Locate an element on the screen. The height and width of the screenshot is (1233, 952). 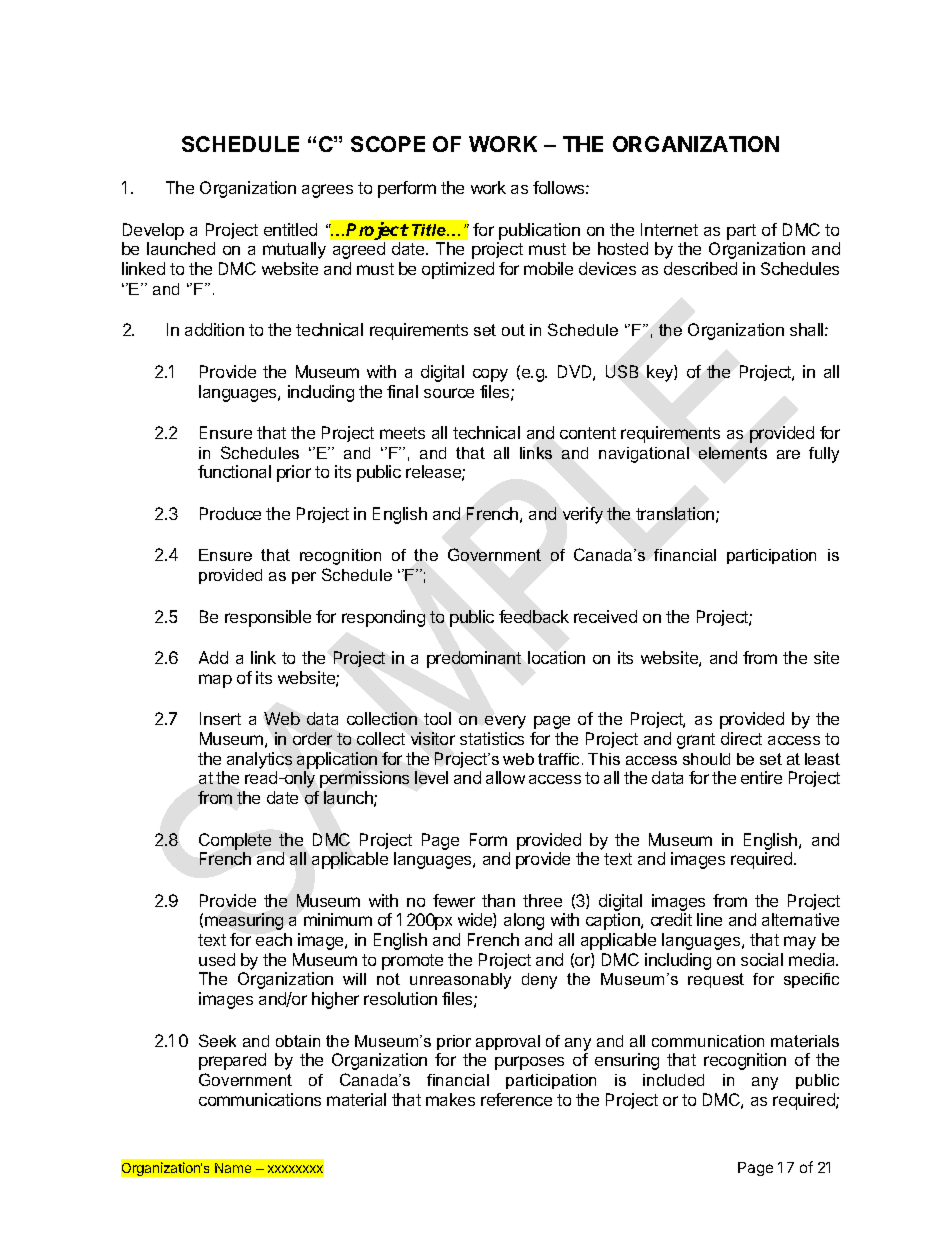
SCOPE is located at coordinates (388, 144).
